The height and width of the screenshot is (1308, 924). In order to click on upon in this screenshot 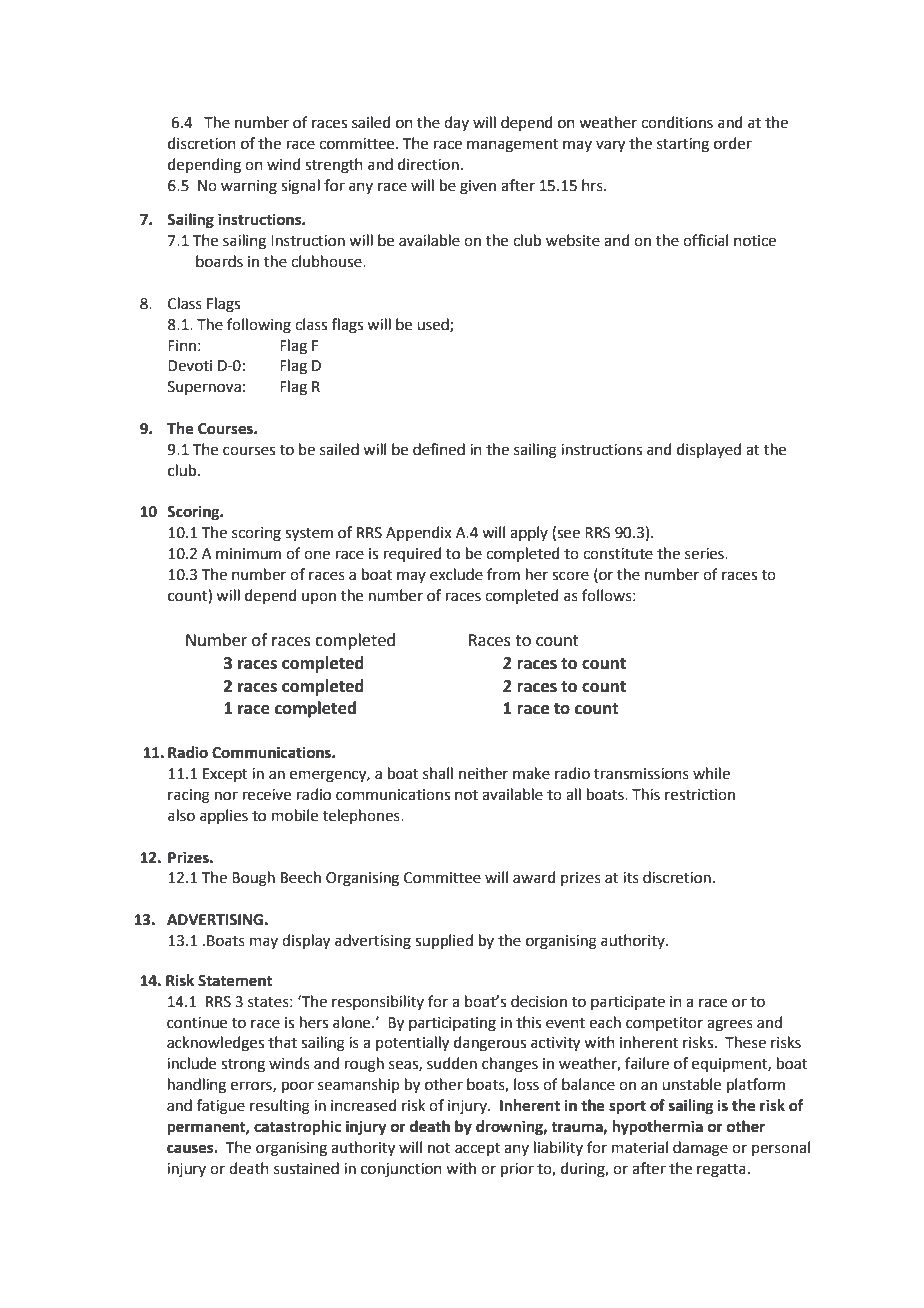, I will do `click(319, 598)`.
